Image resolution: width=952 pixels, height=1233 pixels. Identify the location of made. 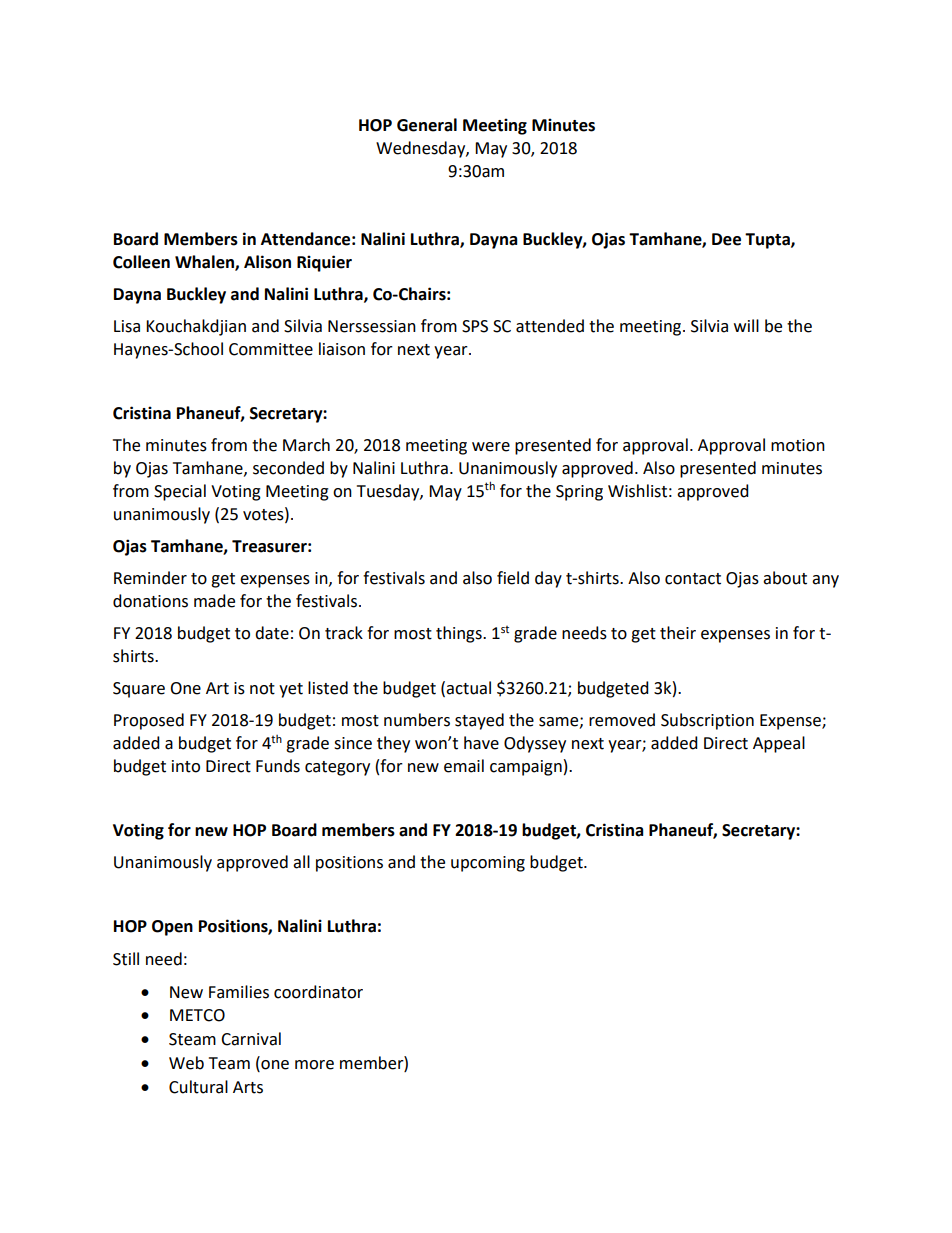
(214, 601).
